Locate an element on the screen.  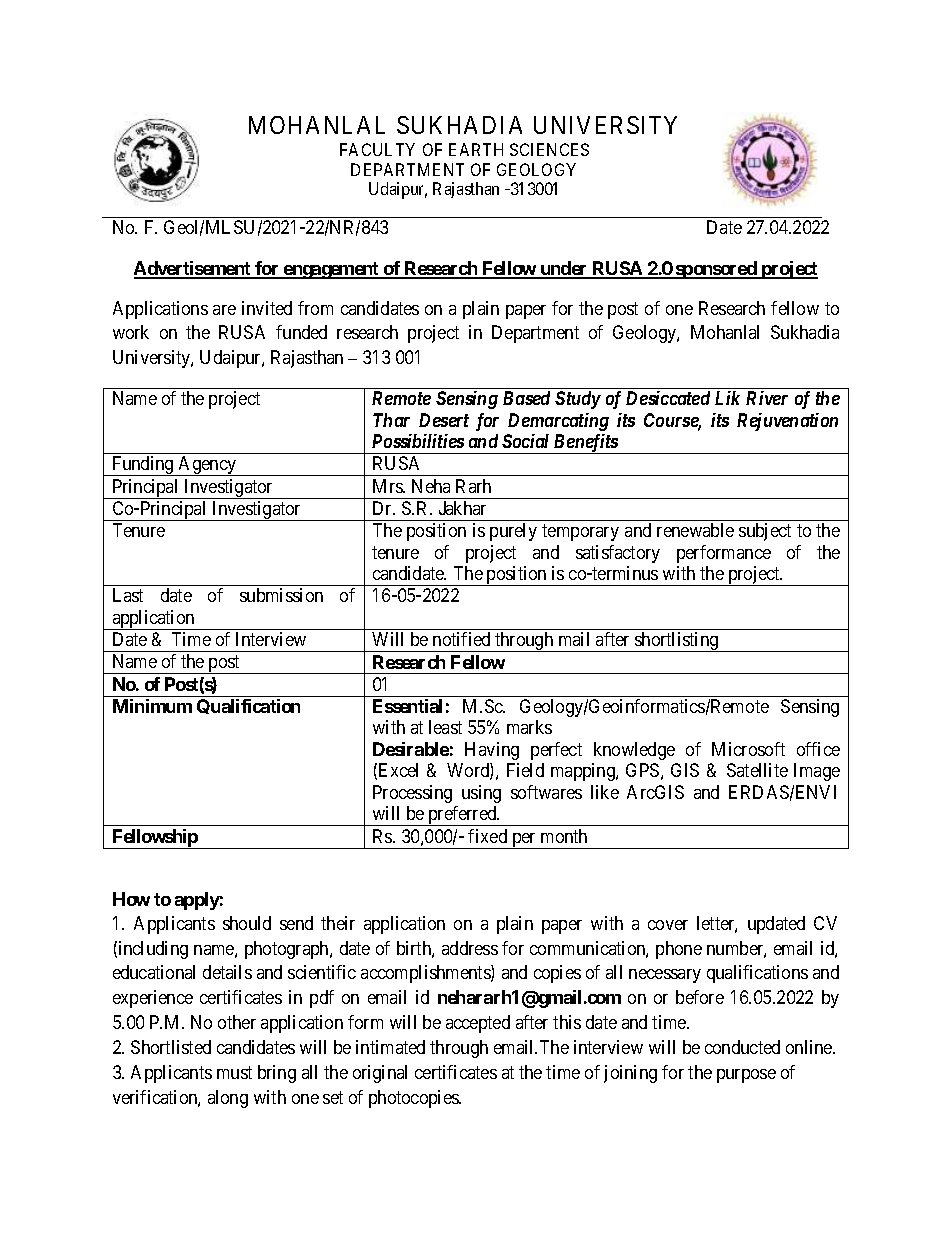
EARTH is located at coordinates (476, 149).
